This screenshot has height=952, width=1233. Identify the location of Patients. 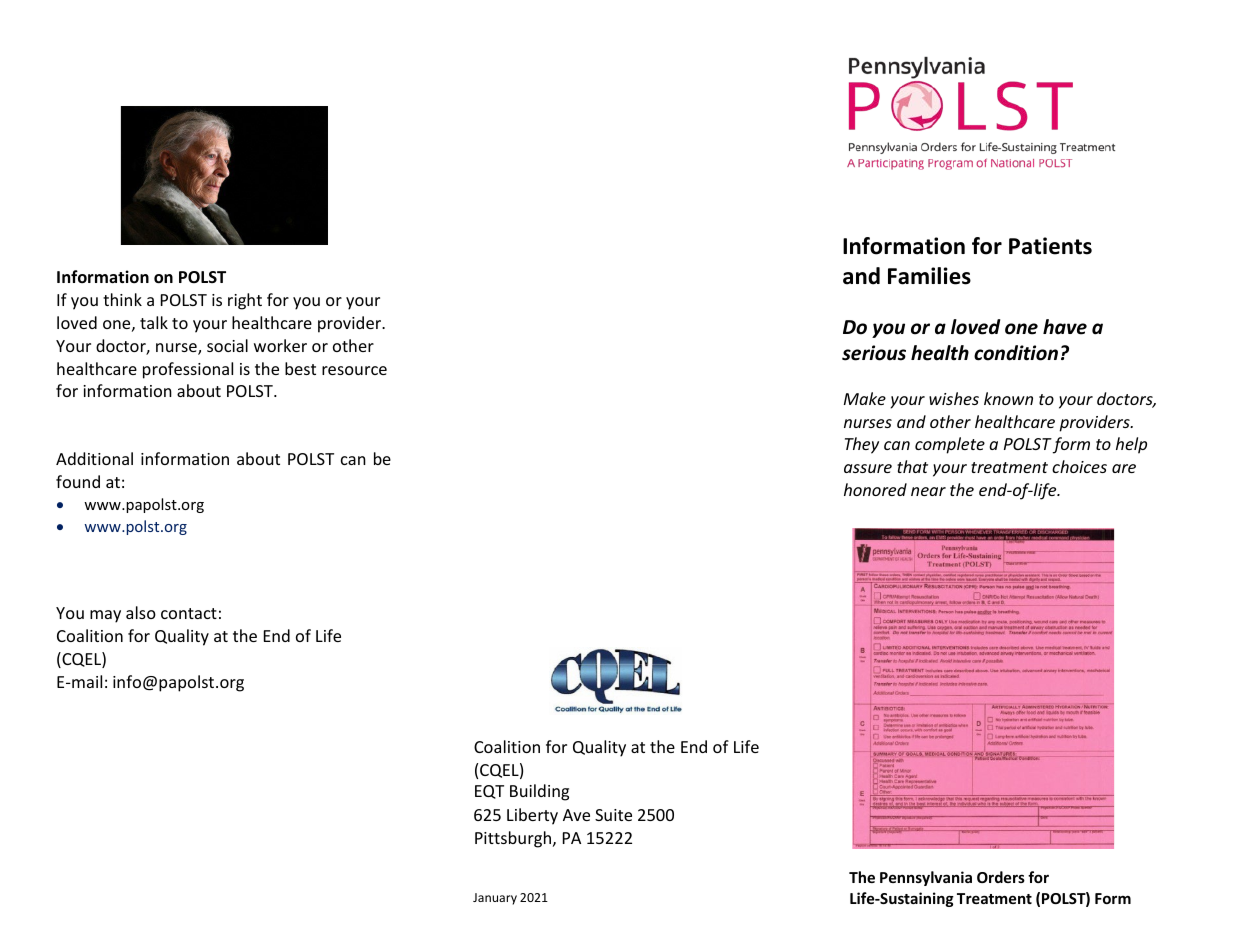
(1050, 246).
